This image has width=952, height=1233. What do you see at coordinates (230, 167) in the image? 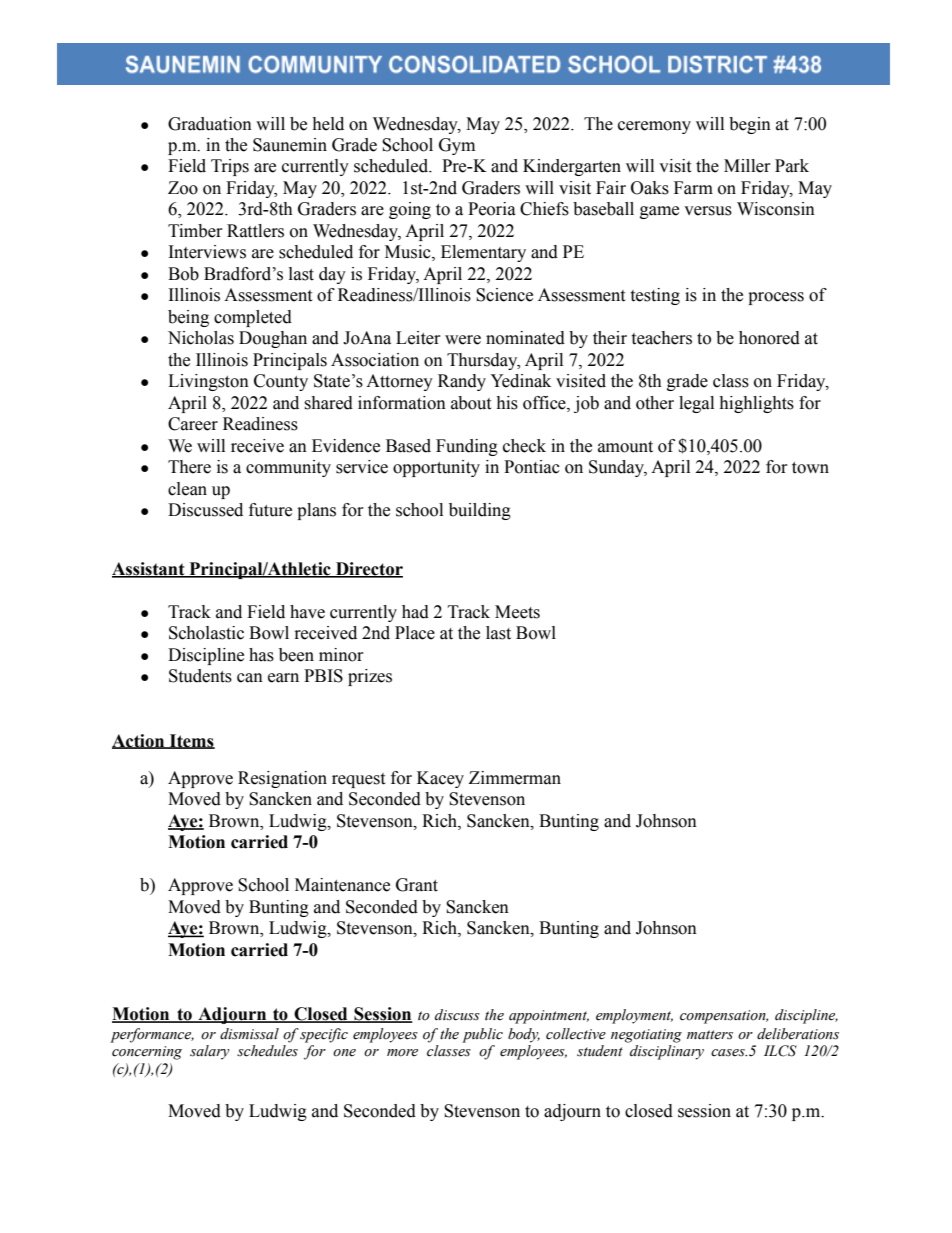
I see `Trips` at bounding box center [230, 167].
